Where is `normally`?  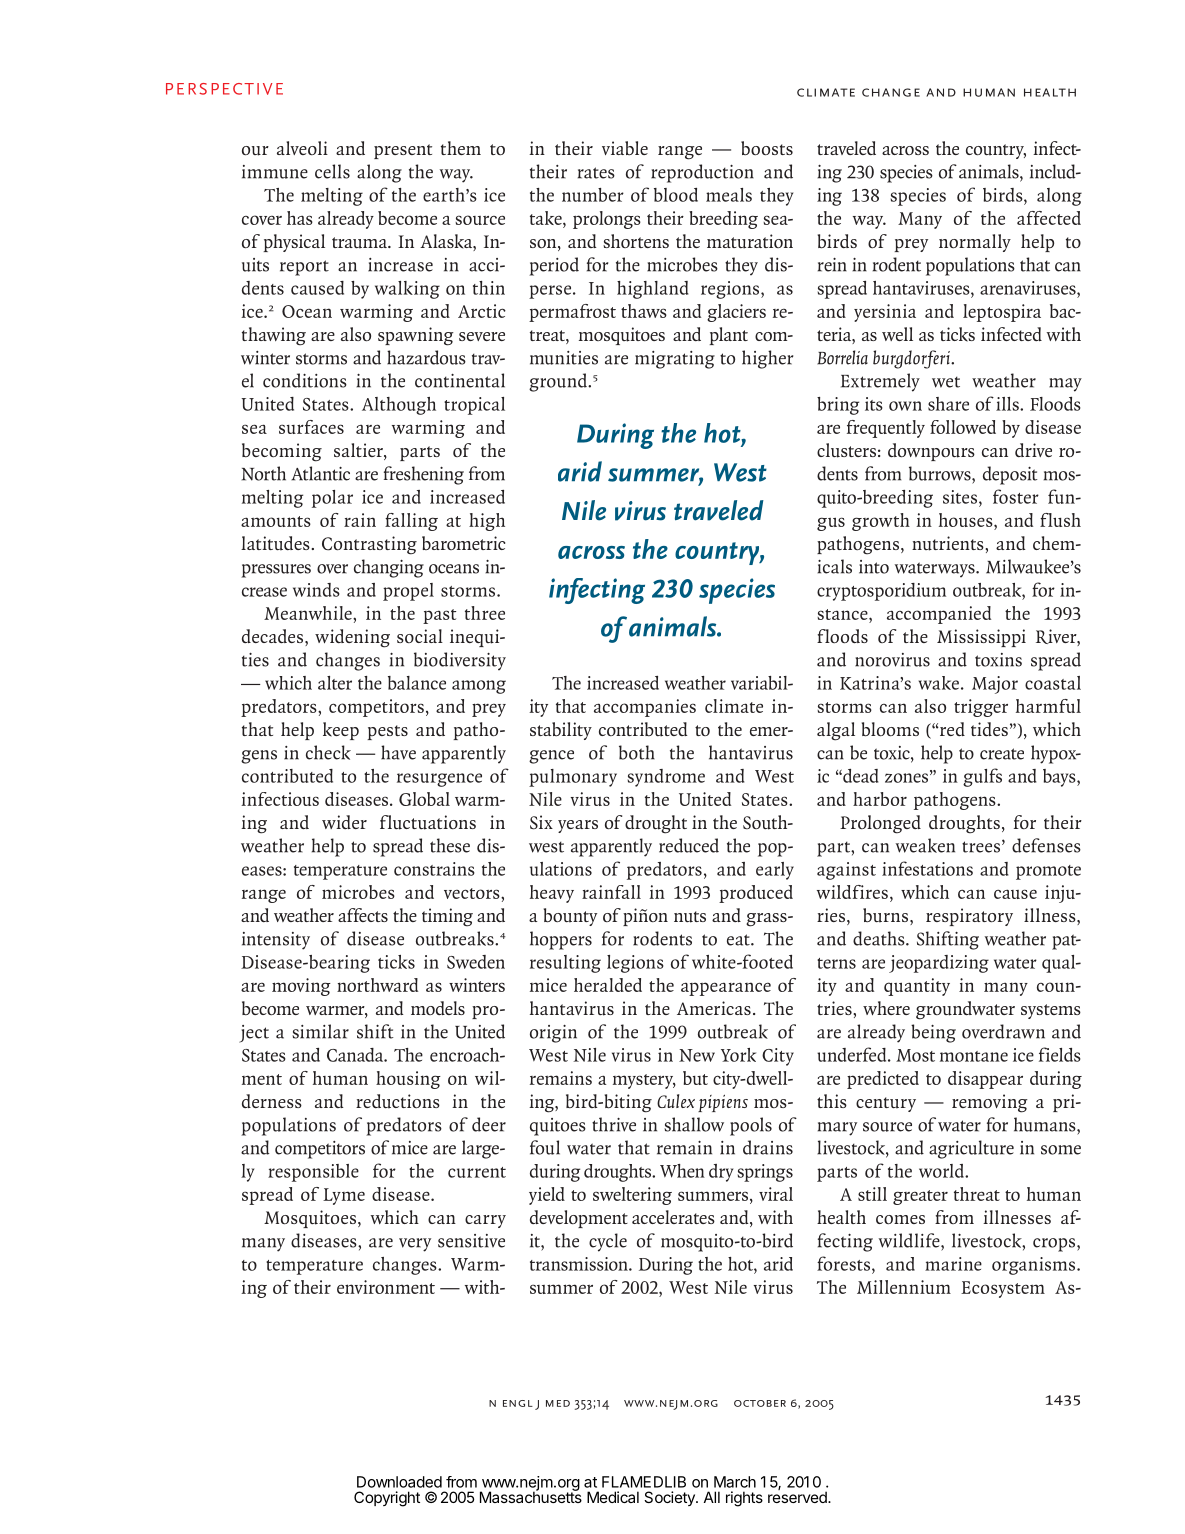
normally is located at coordinates (975, 243).
